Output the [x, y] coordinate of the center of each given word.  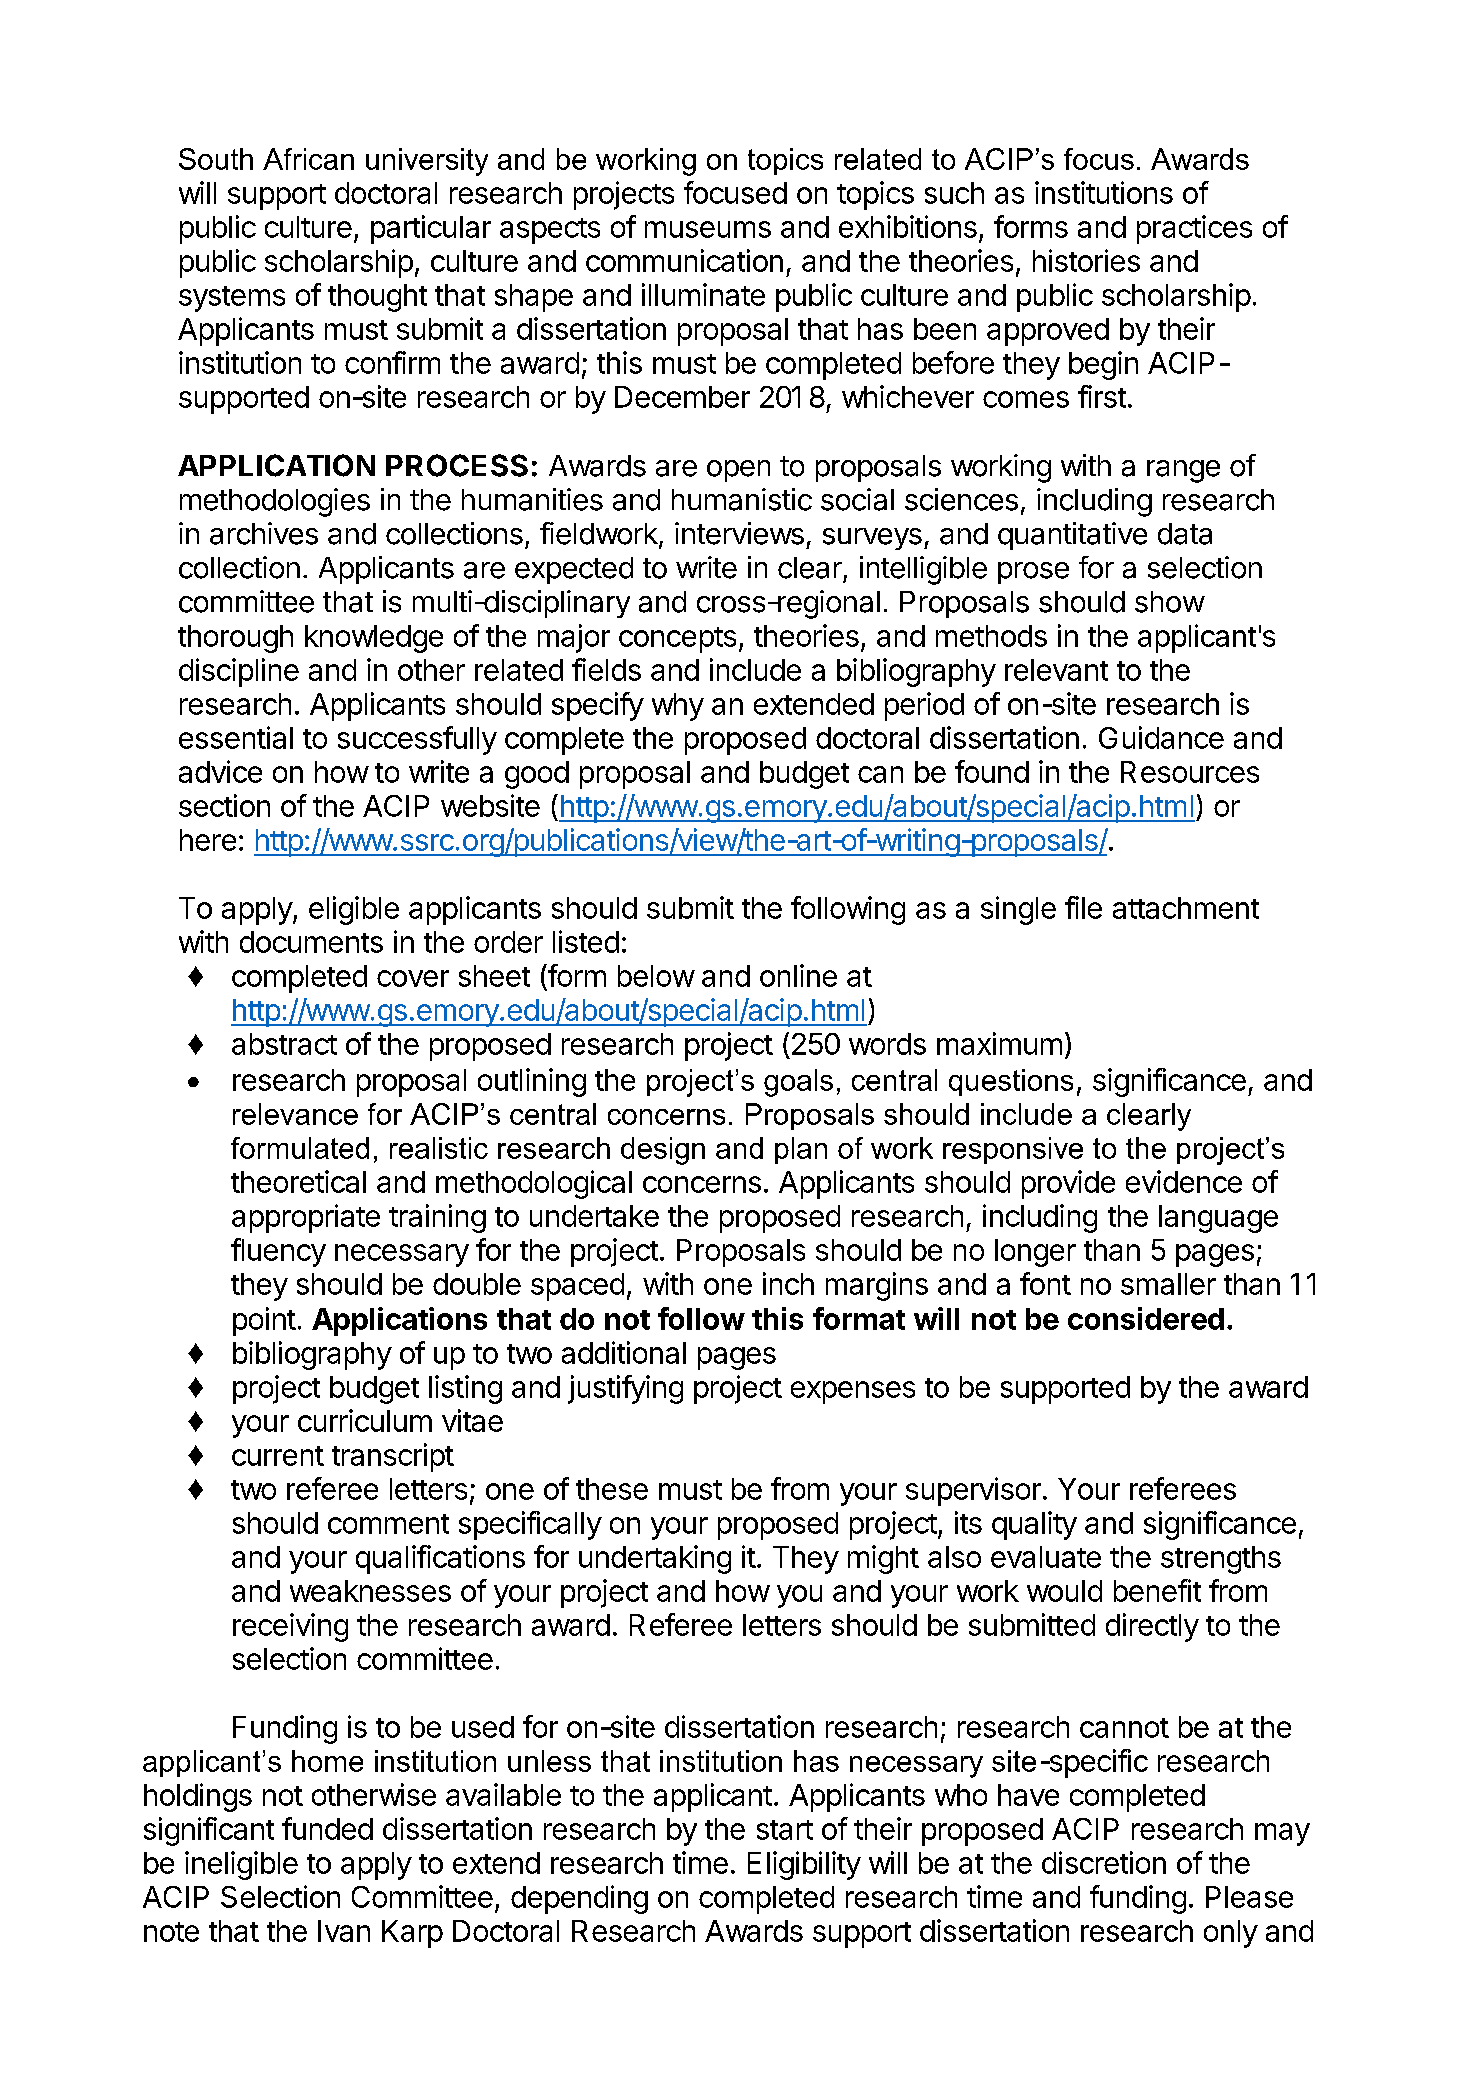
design [663, 1151]
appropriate [306, 1218]
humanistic [742, 499]
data [1185, 534]
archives [264, 533]
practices [1194, 229]
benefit [1157, 1590]
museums [708, 229]
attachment [1186, 908]
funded [327, 1828]
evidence [1184, 1181]
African [308, 159]
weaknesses [370, 1591]
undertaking [655, 1559]
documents [311, 942]
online [798, 975]
